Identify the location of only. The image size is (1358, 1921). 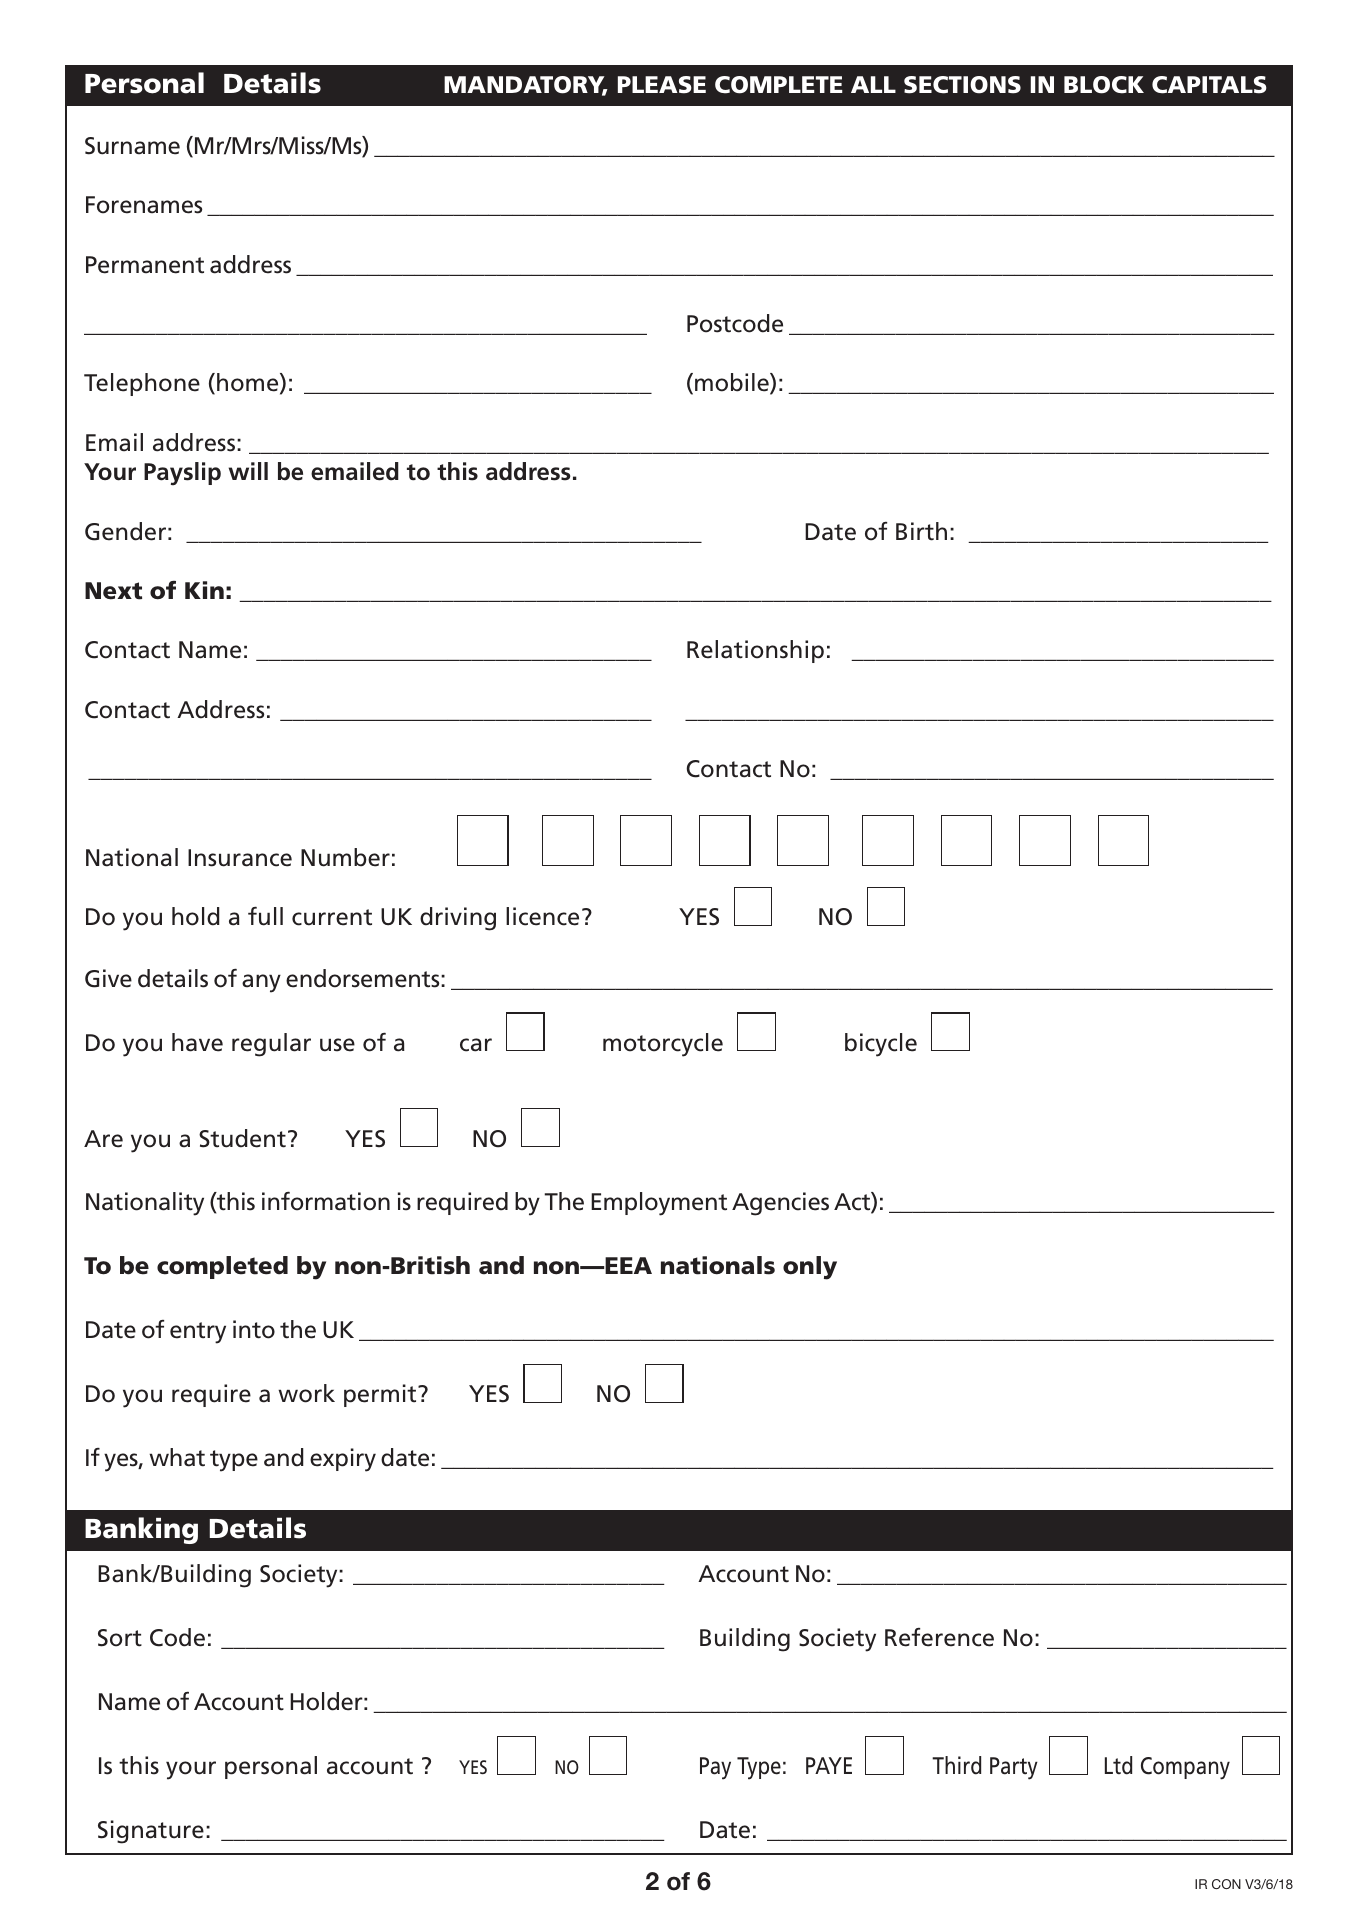
(810, 1268).
